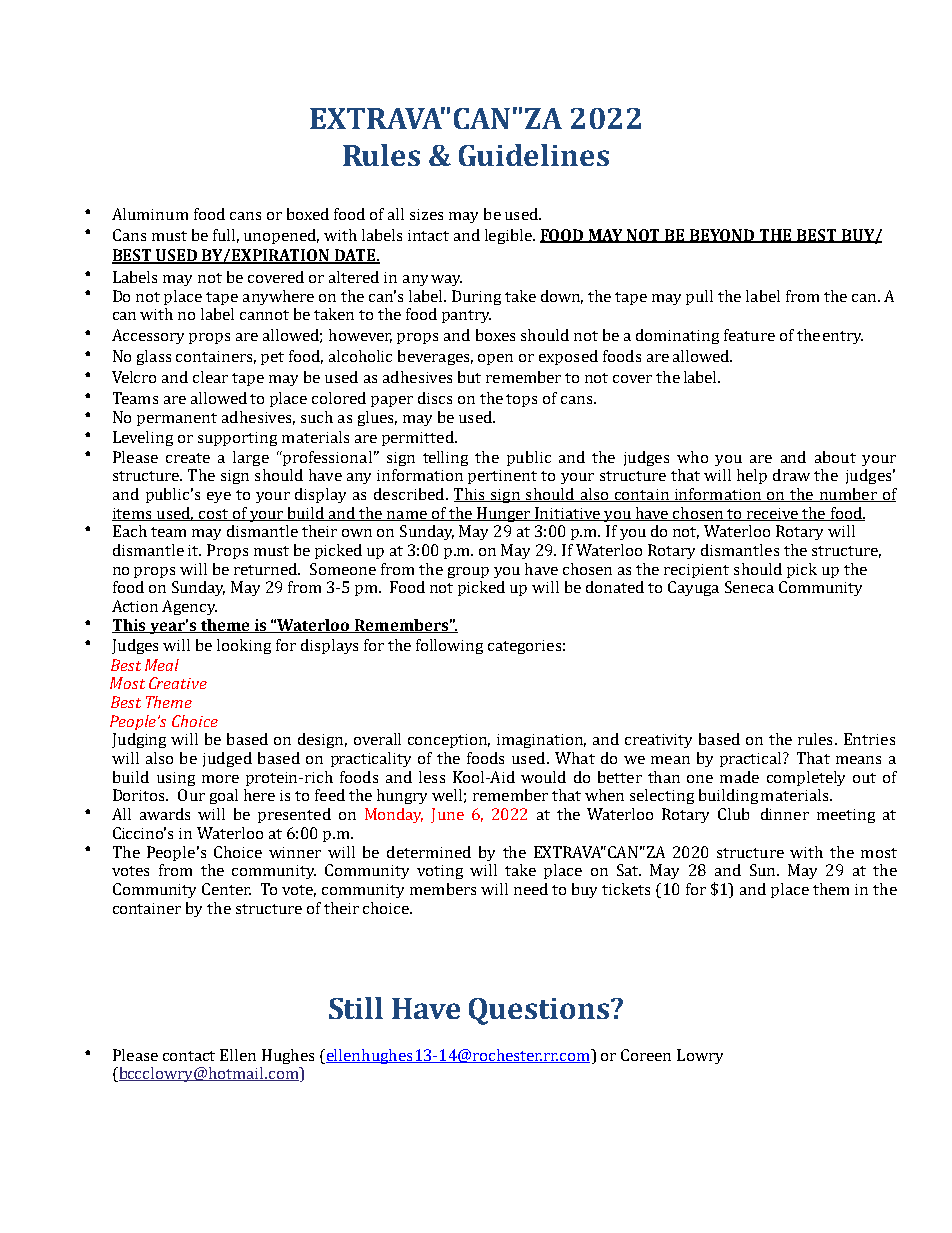  I want to click on boxes, so click(495, 335).
